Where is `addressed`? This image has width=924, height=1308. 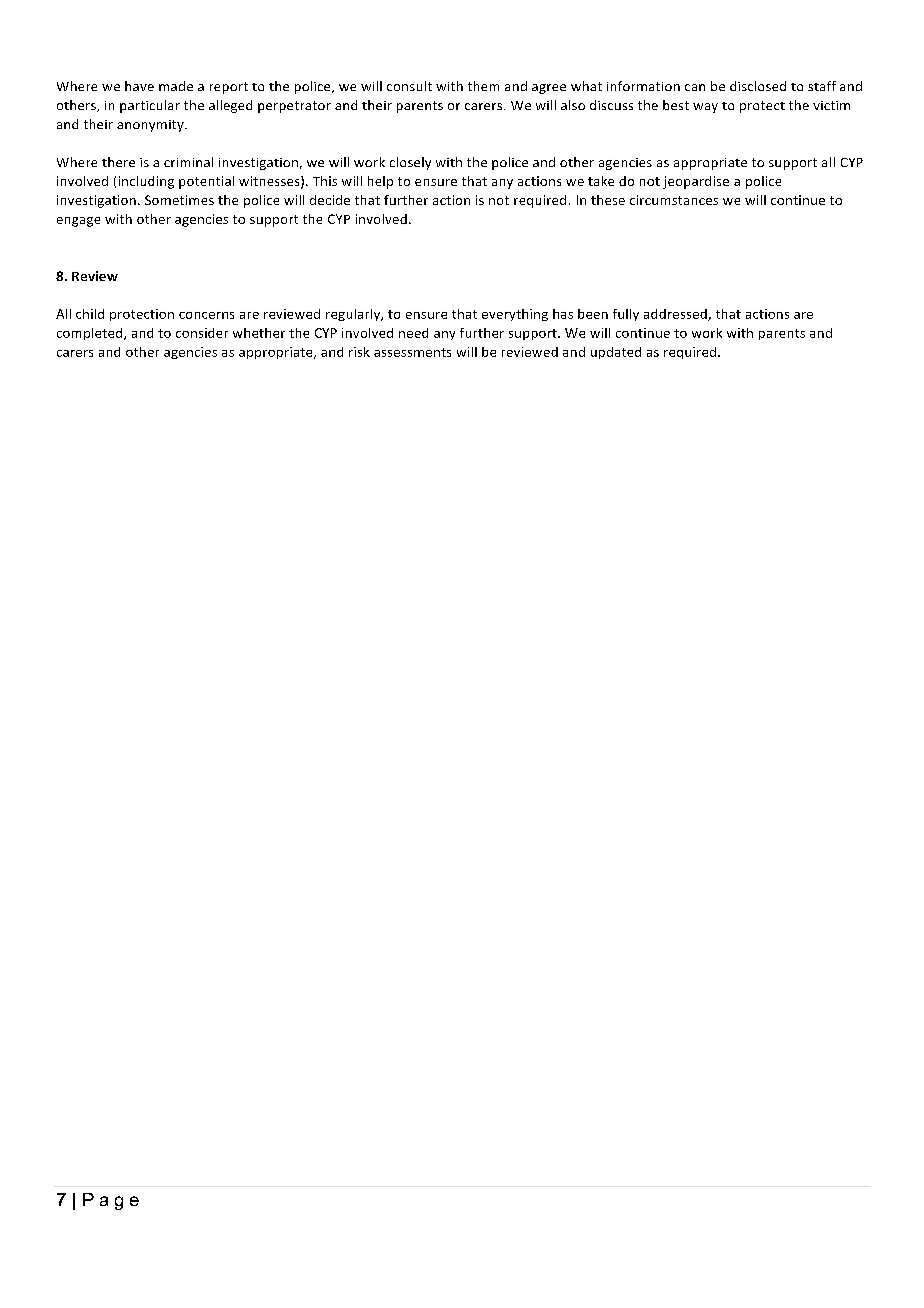
addressed is located at coordinates (676, 315).
